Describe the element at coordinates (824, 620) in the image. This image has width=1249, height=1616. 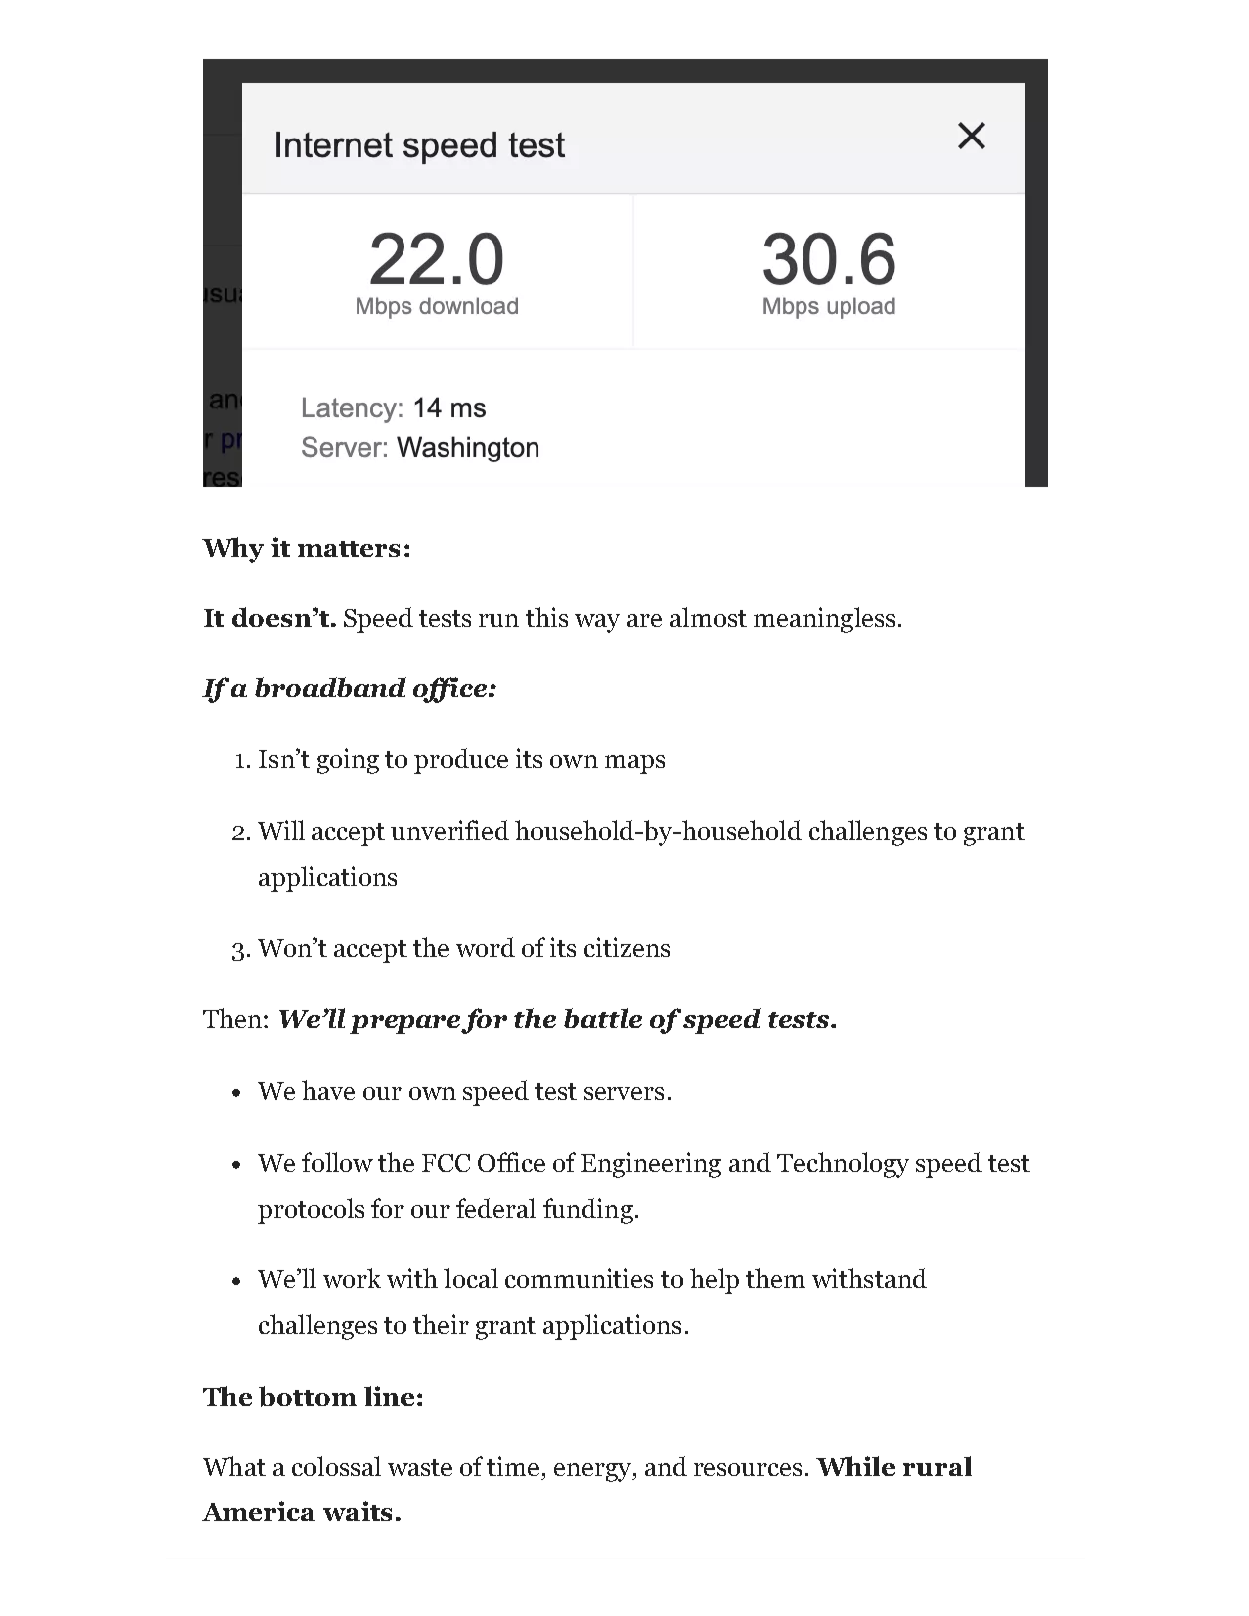
I see `meaningless` at that location.
